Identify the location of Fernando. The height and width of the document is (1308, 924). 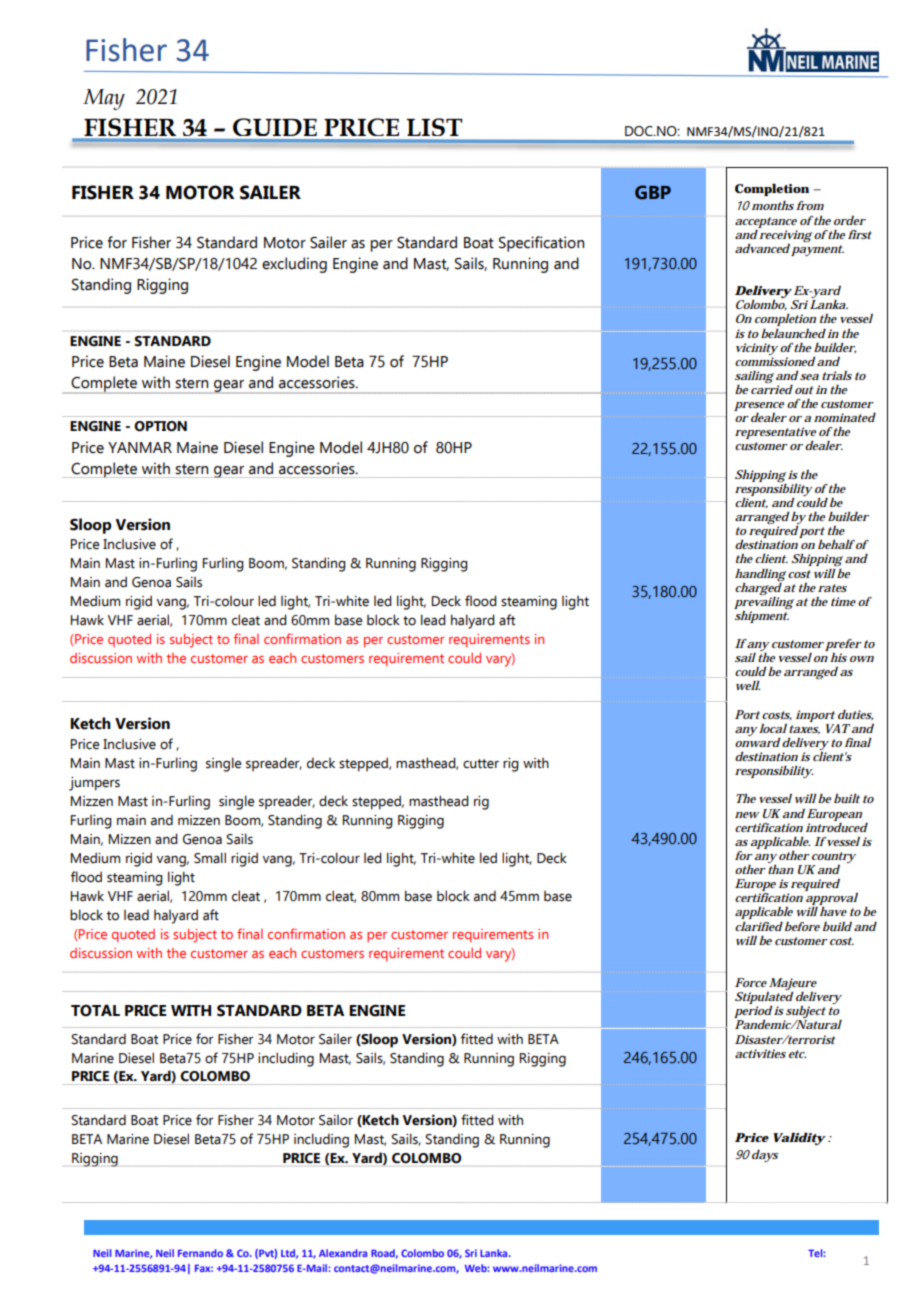
(200, 1253).
